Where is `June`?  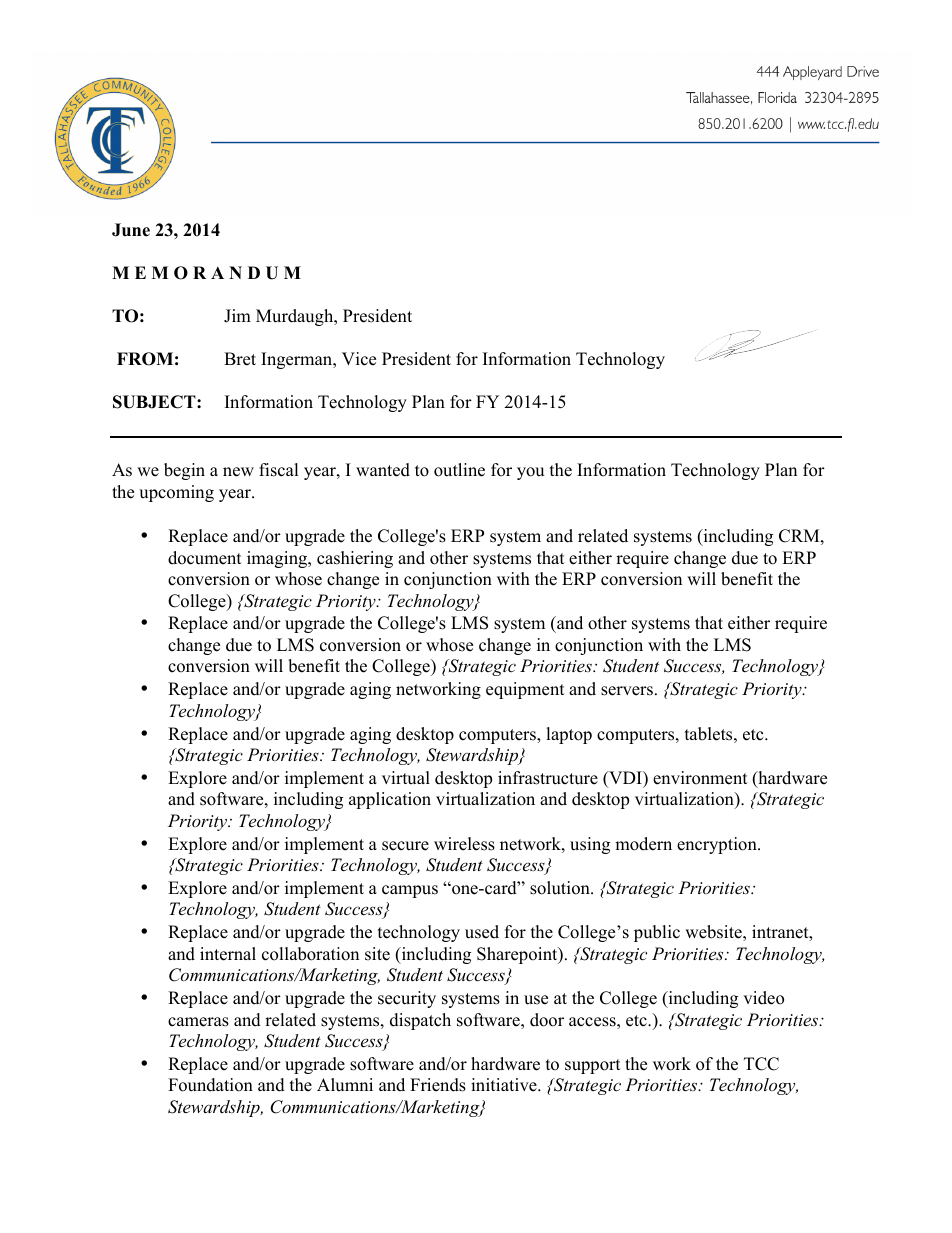 June is located at coordinates (131, 230).
